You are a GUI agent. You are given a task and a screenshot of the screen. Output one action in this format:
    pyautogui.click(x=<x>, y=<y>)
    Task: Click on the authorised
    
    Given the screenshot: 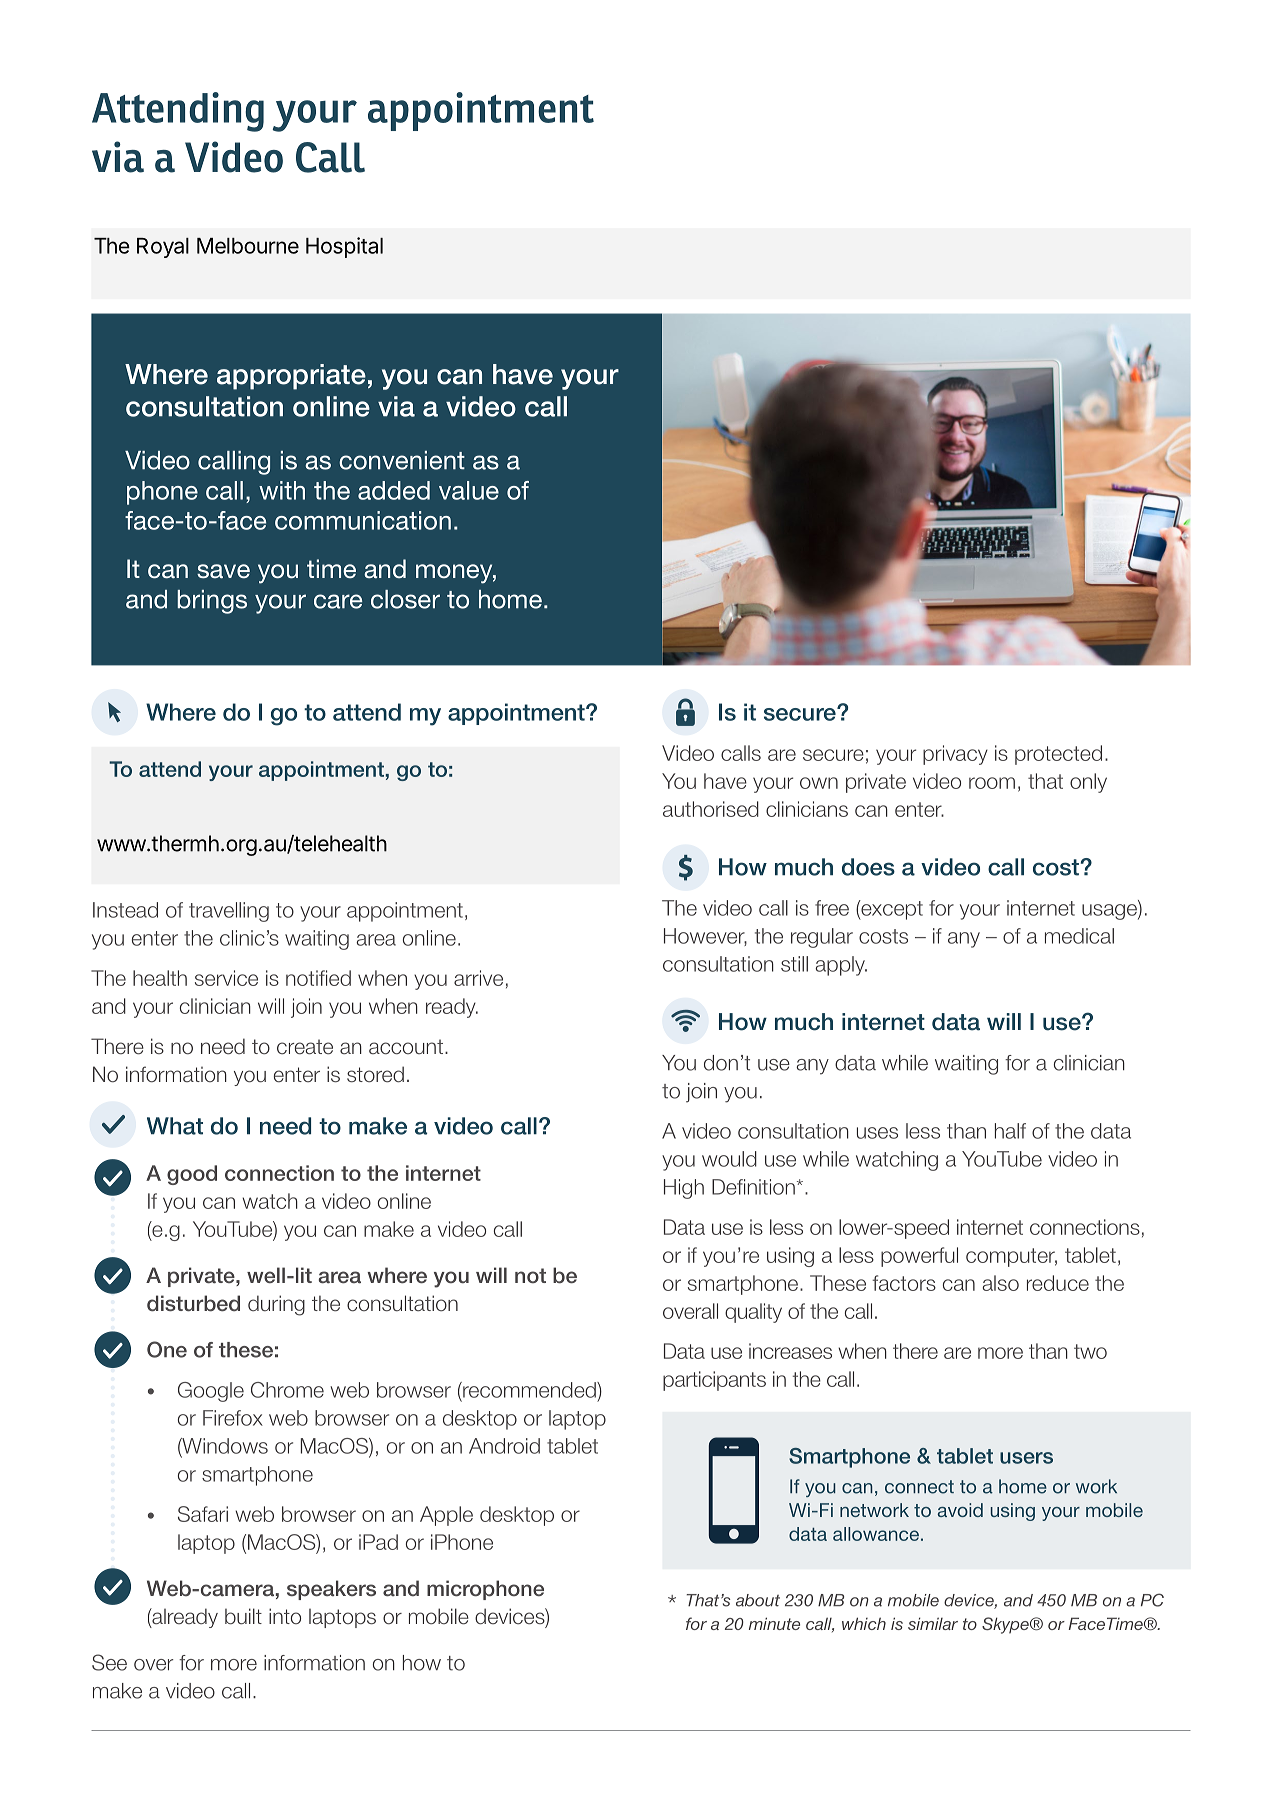 What is the action you would take?
    pyautogui.click(x=711, y=809)
